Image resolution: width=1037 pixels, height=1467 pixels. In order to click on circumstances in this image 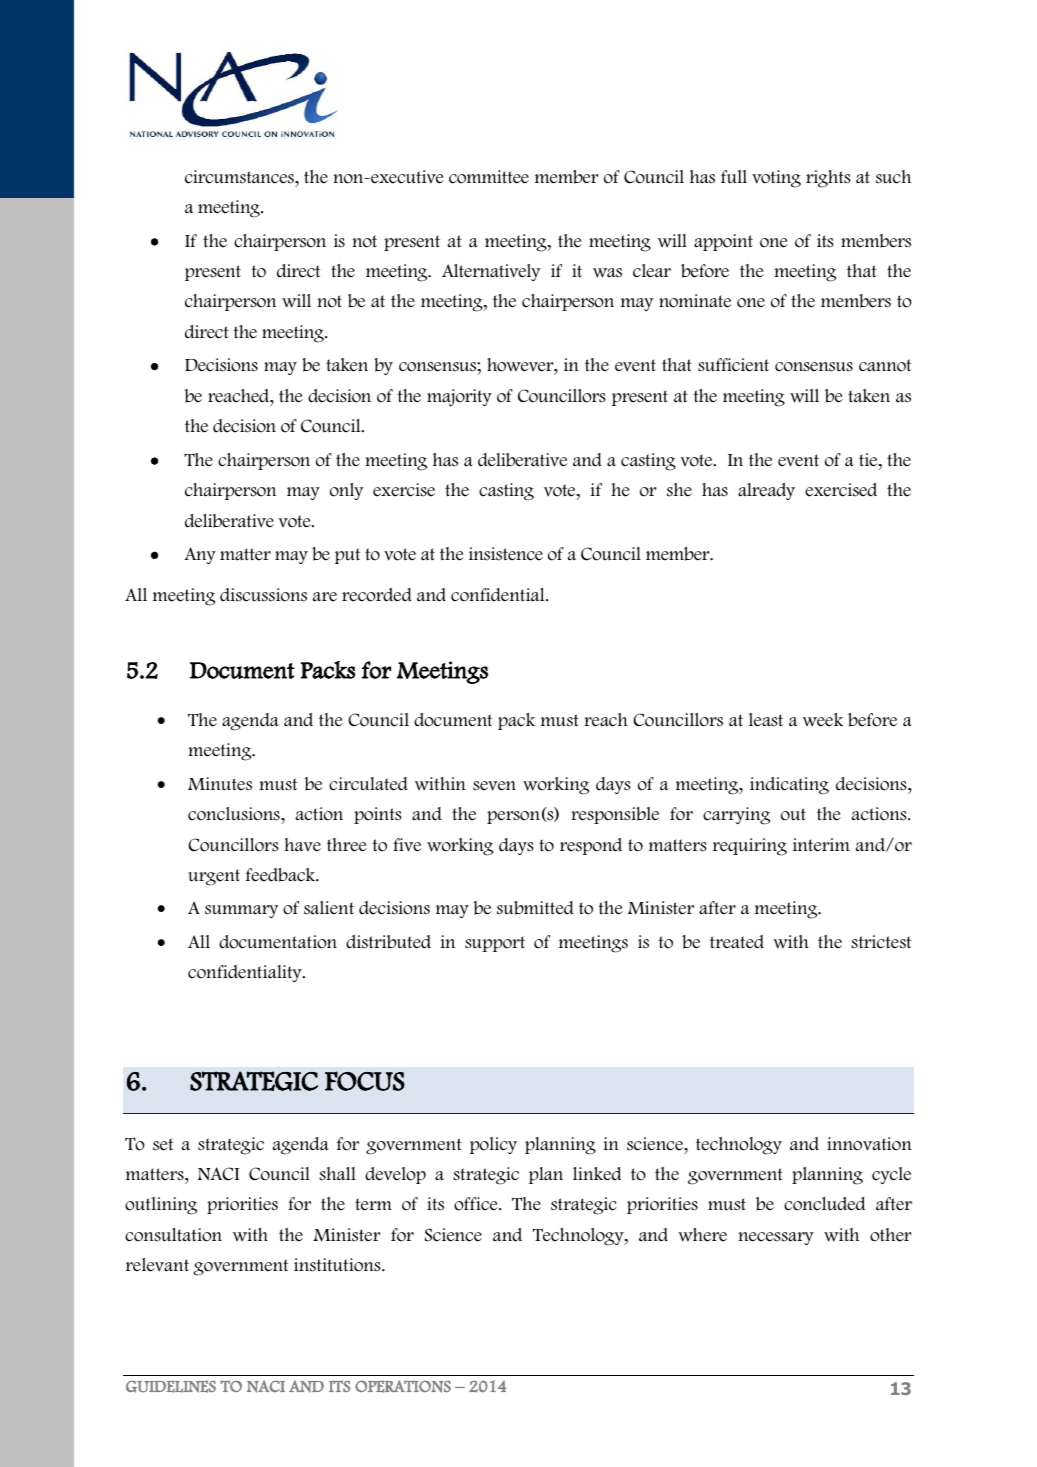, I will do `click(240, 177)`.
